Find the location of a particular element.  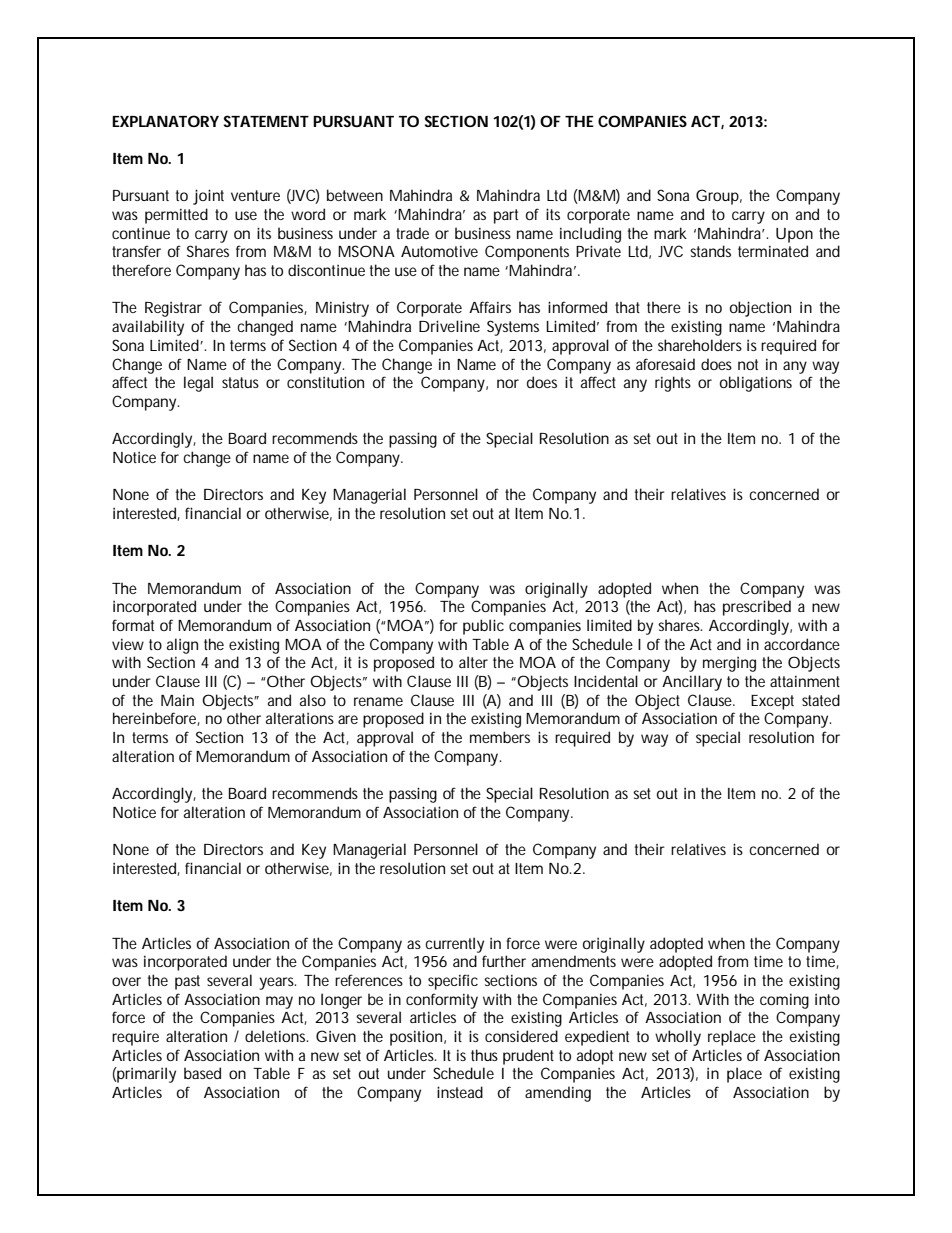

legal is located at coordinates (198, 384).
